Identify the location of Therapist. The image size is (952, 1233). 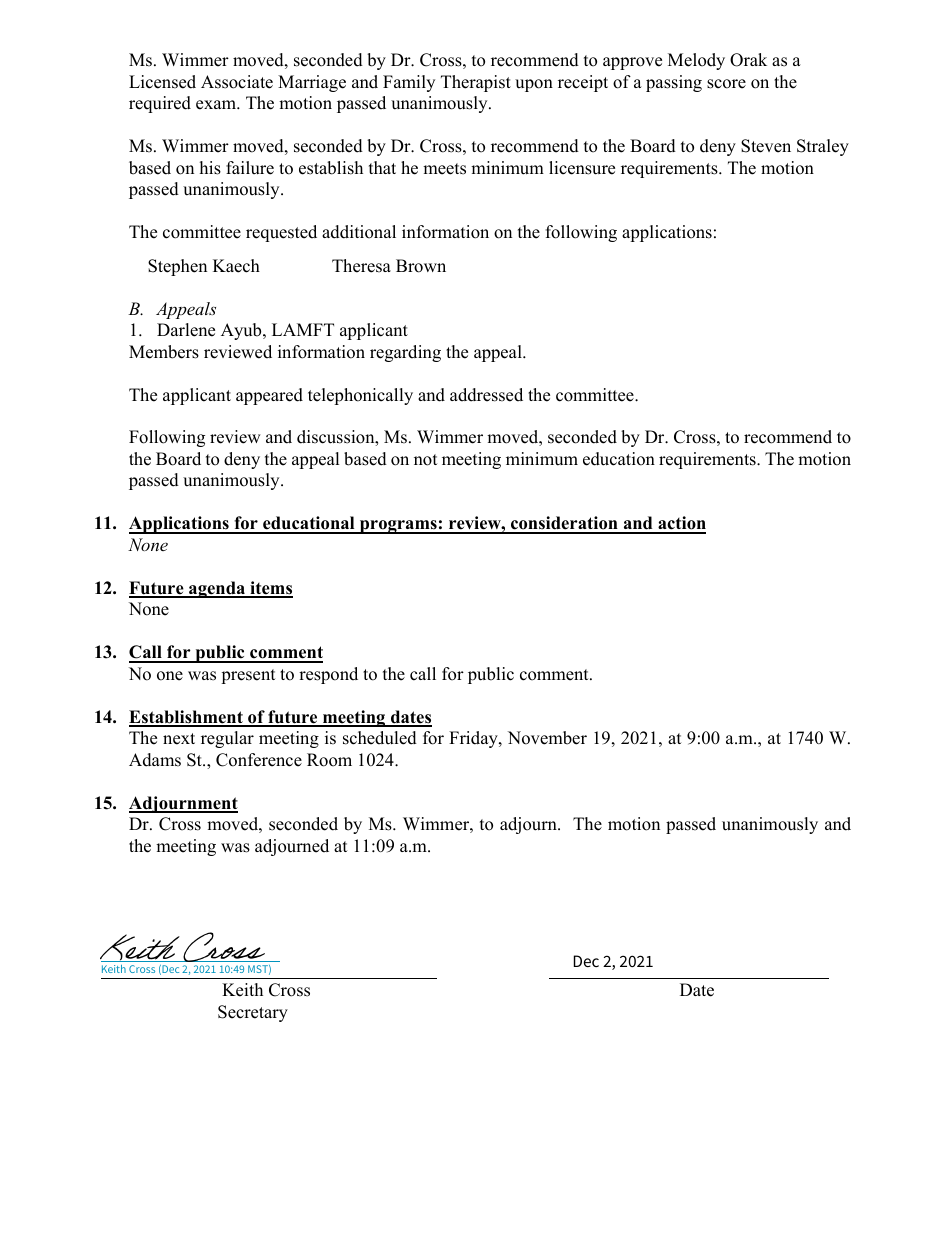
(476, 83).
